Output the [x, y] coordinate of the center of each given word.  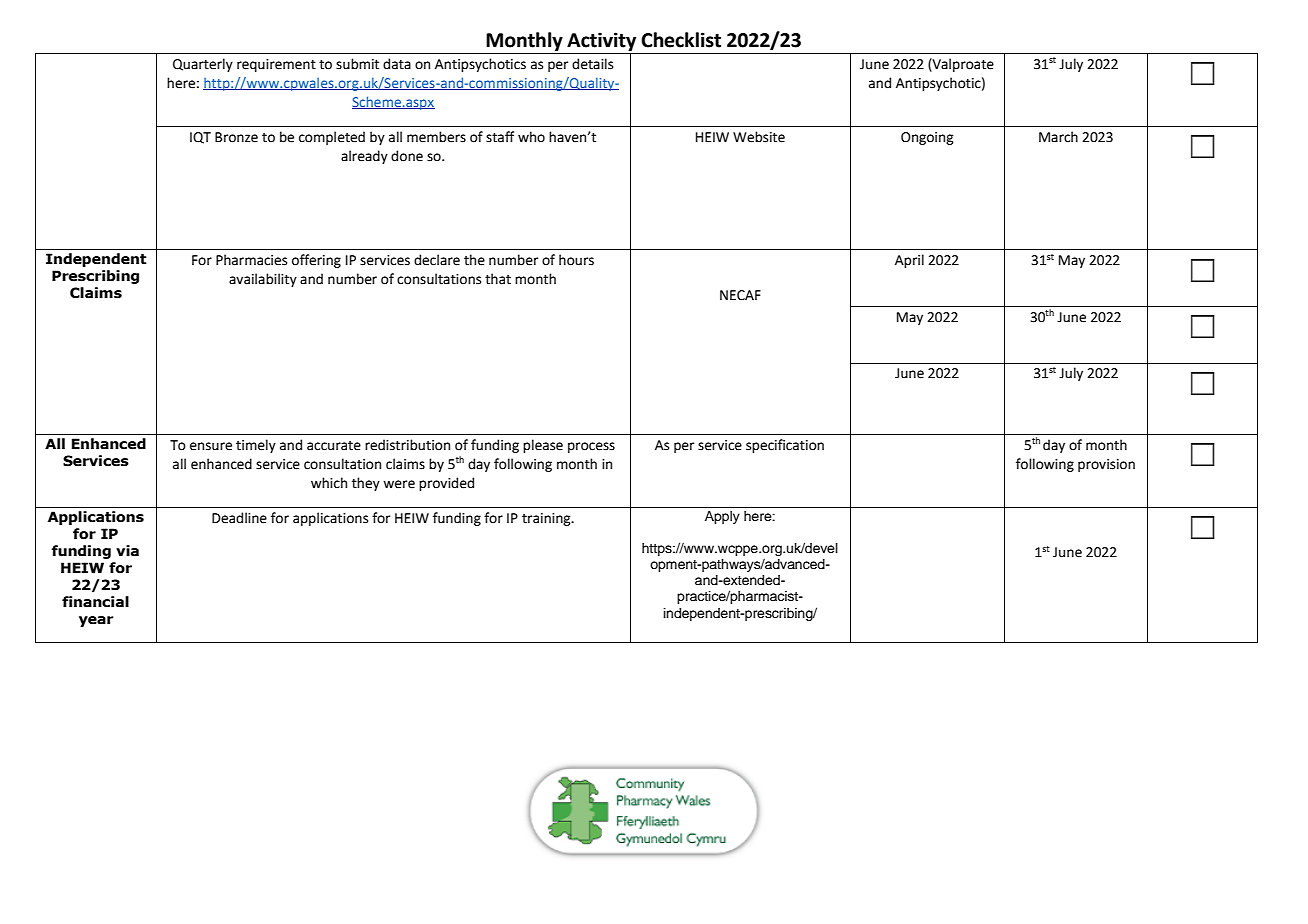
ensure [211, 446]
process [591, 447]
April [909, 261]
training [547, 519]
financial [95, 602]
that [498, 279]
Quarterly [203, 65]
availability [263, 280]
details [592, 64]
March [1058, 137]
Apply [722, 517]
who [531, 137]
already [364, 157]
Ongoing [927, 138]
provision [1106, 465]
